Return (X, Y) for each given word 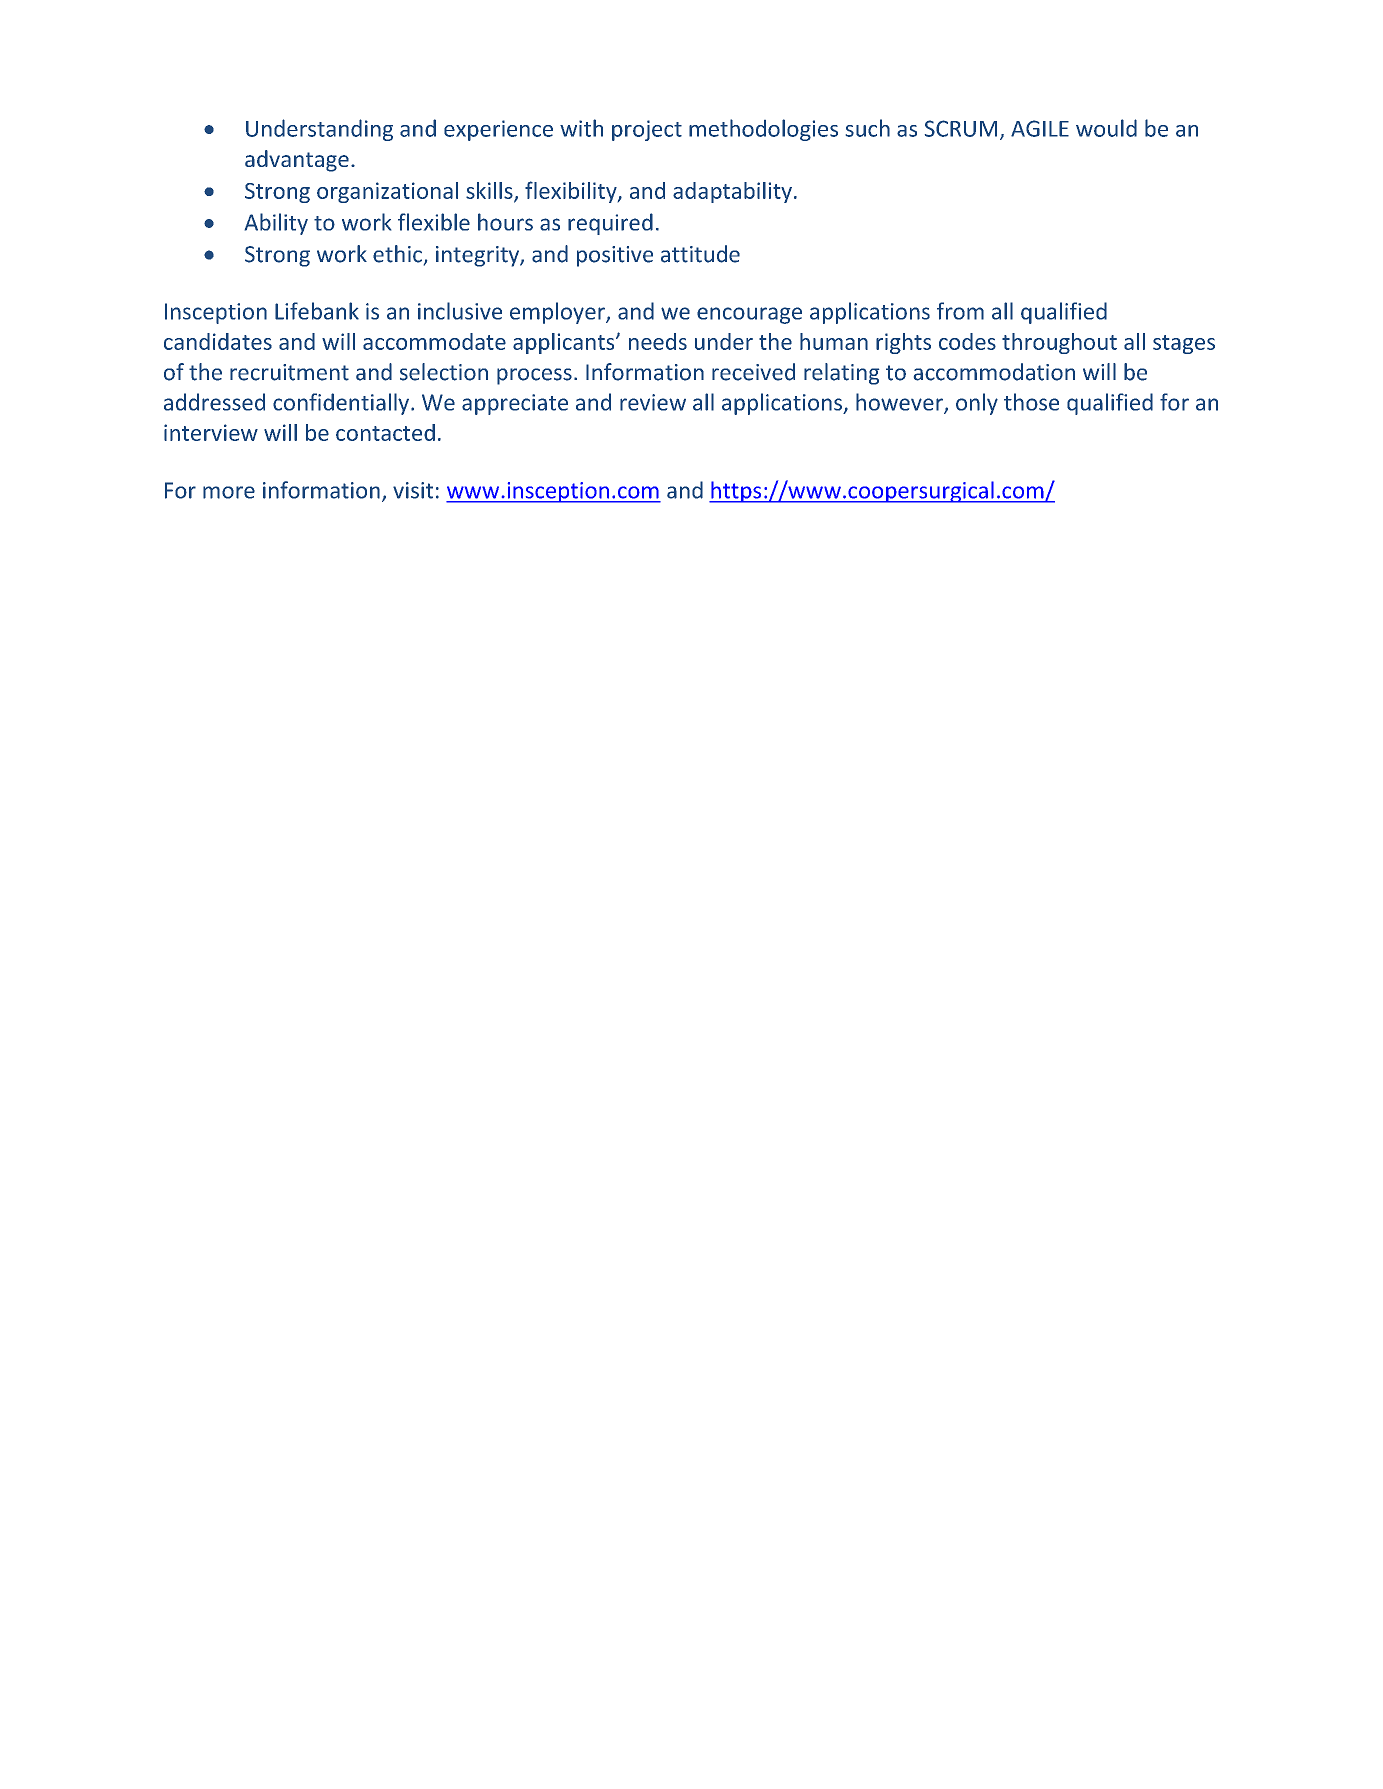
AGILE (1040, 128)
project (647, 130)
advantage (297, 161)
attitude (700, 254)
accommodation (994, 372)
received (753, 372)
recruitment (289, 372)
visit (413, 490)
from (960, 311)
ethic (397, 254)
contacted (385, 432)
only (977, 404)
